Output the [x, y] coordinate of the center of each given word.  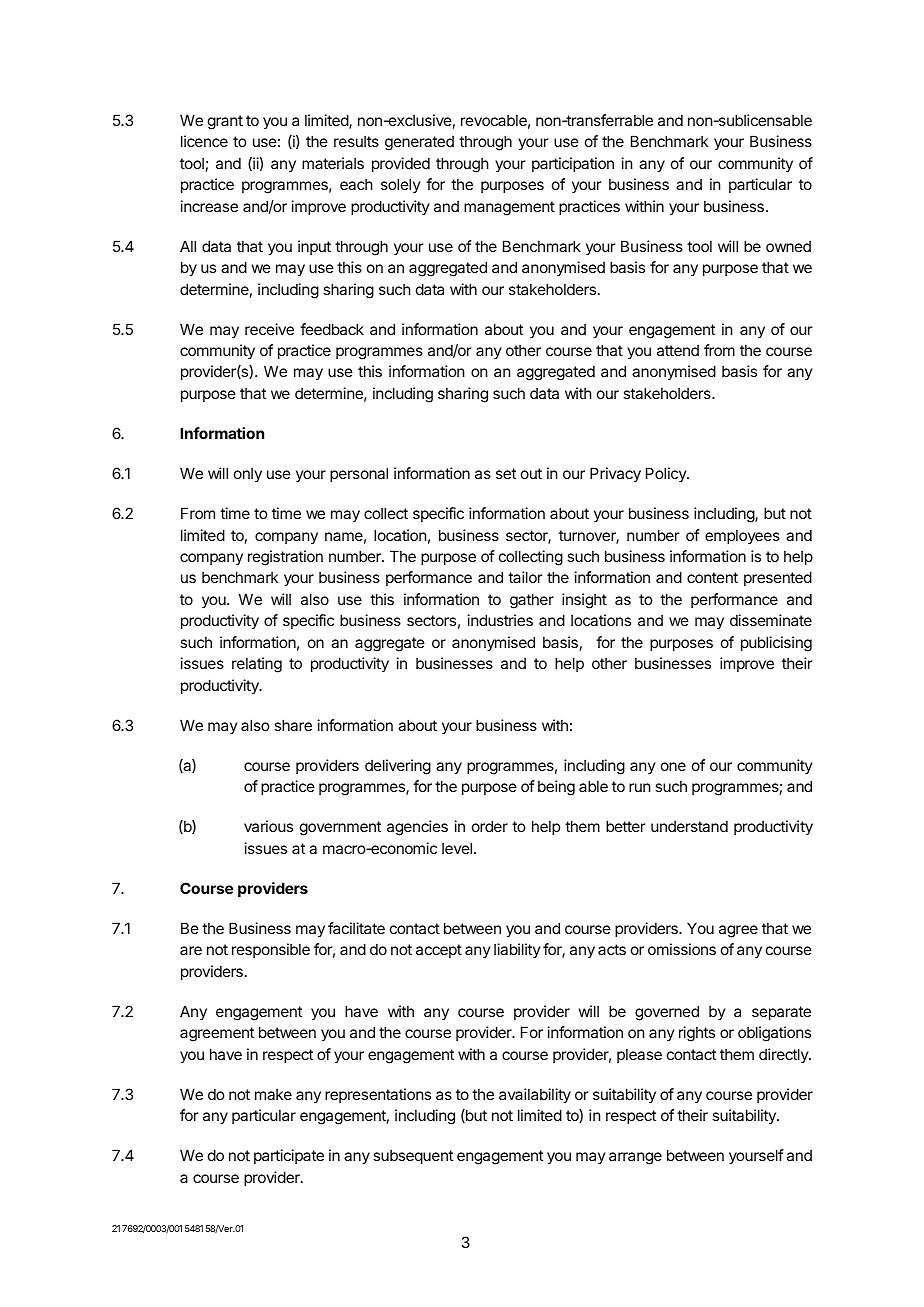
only [248, 474]
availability [535, 1095]
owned [788, 246]
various [268, 826]
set [506, 473]
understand [689, 826]
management [509, 208]
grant [225, 122]
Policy [667, 474]
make [273, 1094]
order [490, 826]
